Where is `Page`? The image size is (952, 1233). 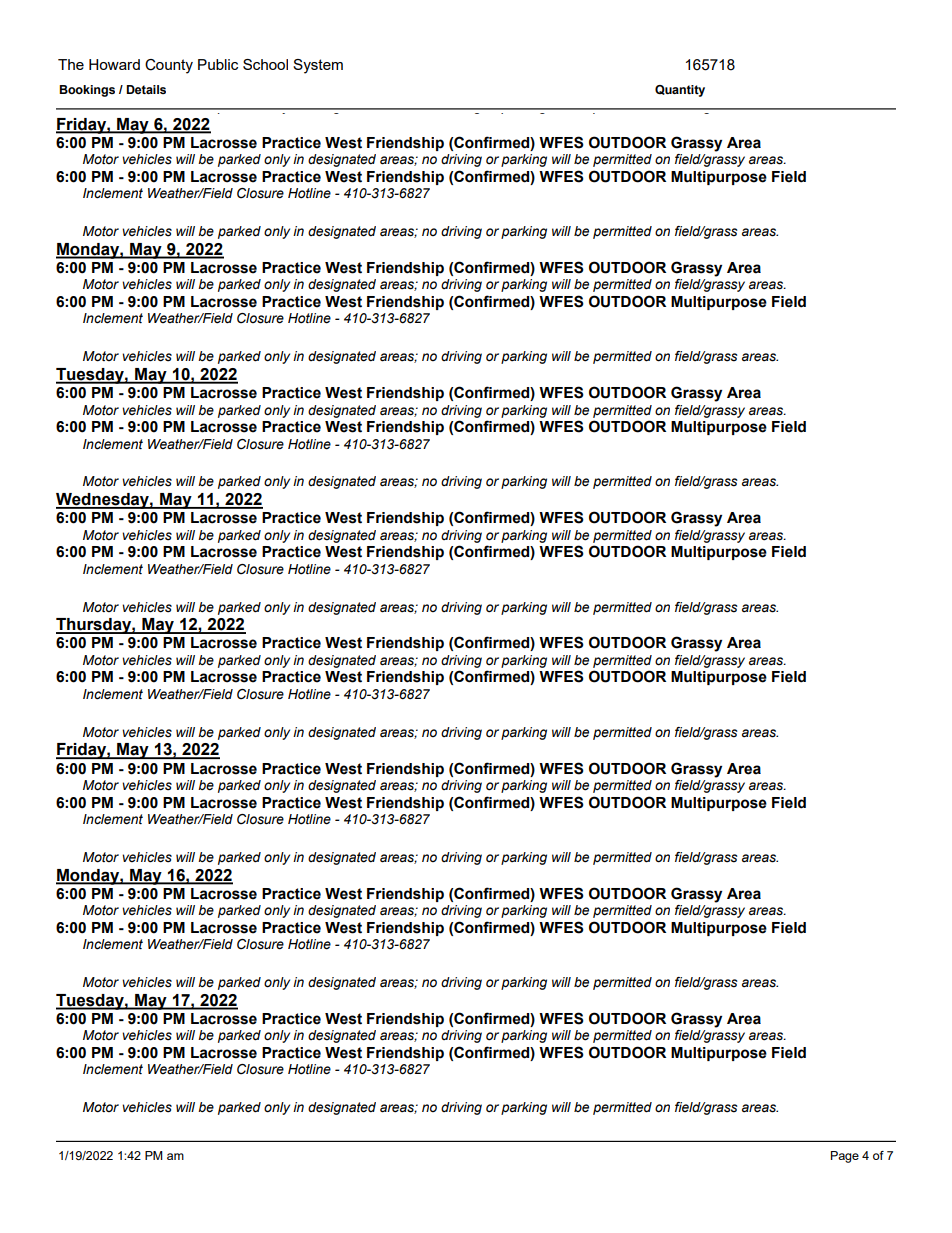 Page is located at coordinates (845, 1157).
